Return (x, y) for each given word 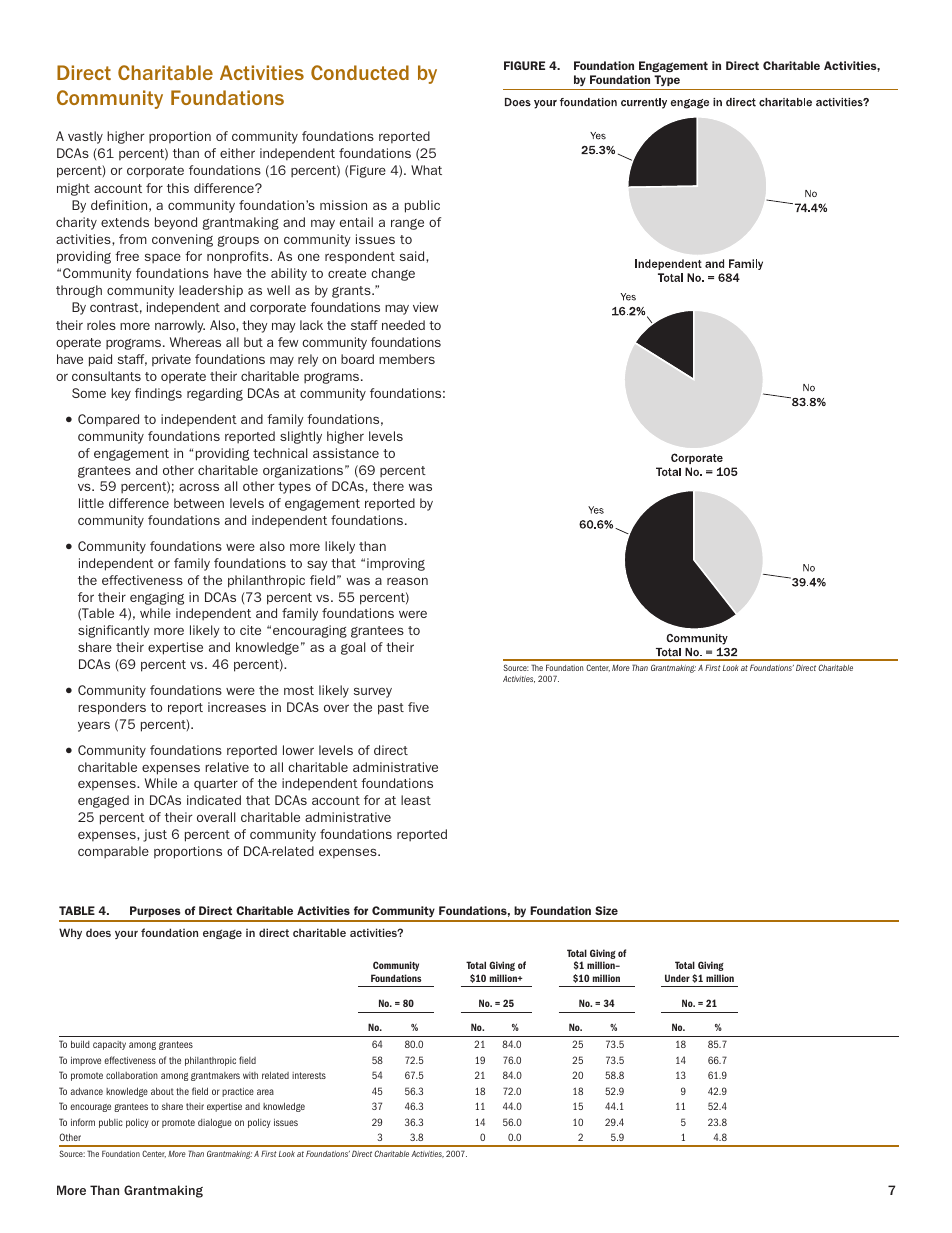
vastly (85, 137)
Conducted (360, 72)
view (425, 307)
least (416, 800)
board (357, 359)
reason (407, 581)
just (155, 835)
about (162, 1091)
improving (396, 564)
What (426, 170)
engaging (157, 598)
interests (309, 1075)
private (171, 360)
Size (606, 910)
